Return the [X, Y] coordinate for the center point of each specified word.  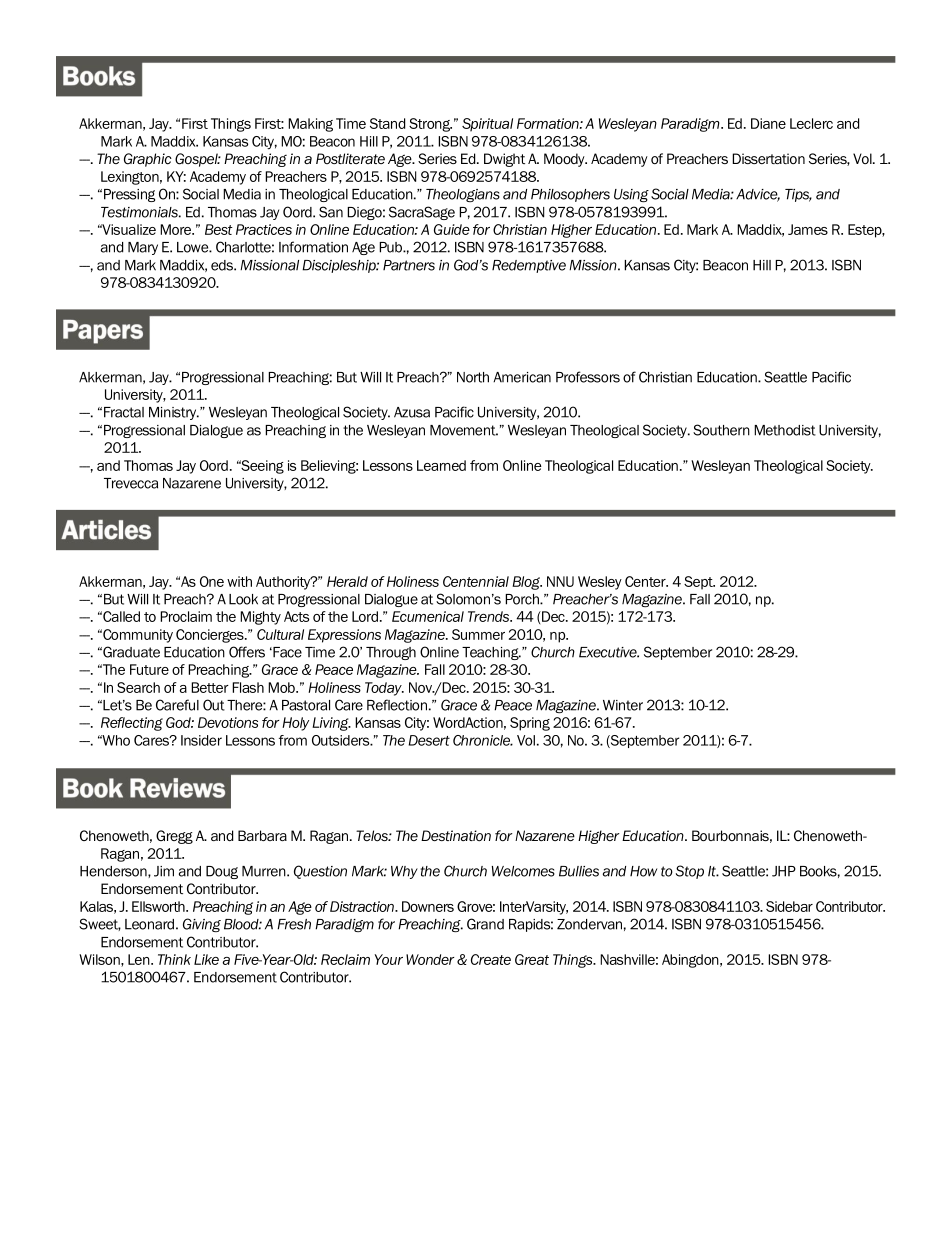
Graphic [148, 160]
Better [210, 687]
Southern [721, 430]
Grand [485, 924]
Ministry [174, 413]
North [473, 377]
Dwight [504, 160]
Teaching [491, 653]
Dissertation [768, 158]
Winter [623, 705]
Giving [202, 925]
